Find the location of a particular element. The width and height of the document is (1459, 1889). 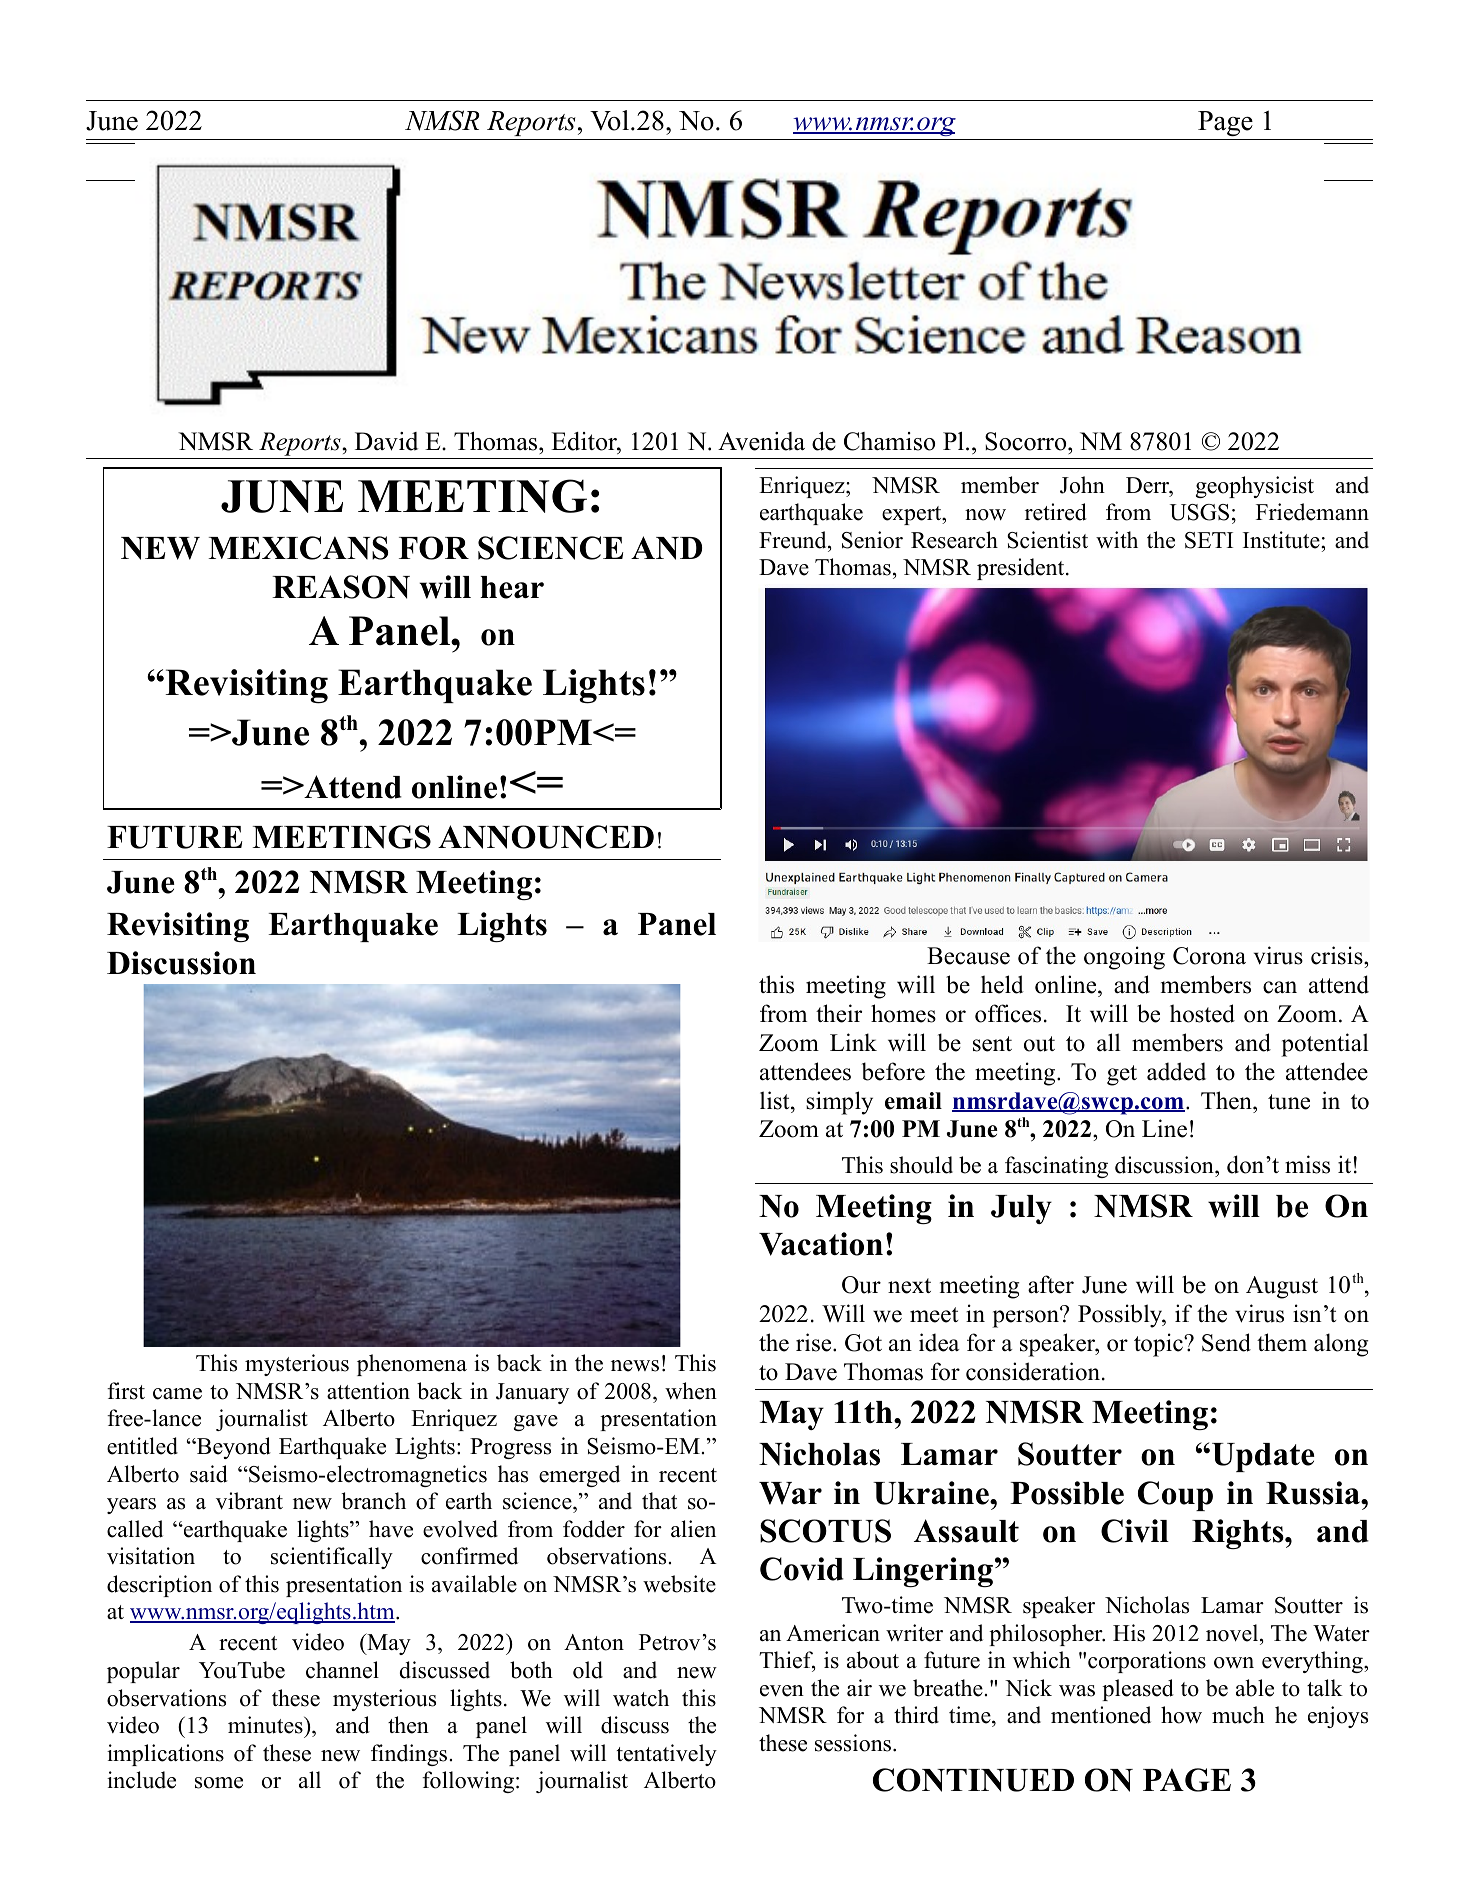

minutes is located at coordinates (266, 1725).
